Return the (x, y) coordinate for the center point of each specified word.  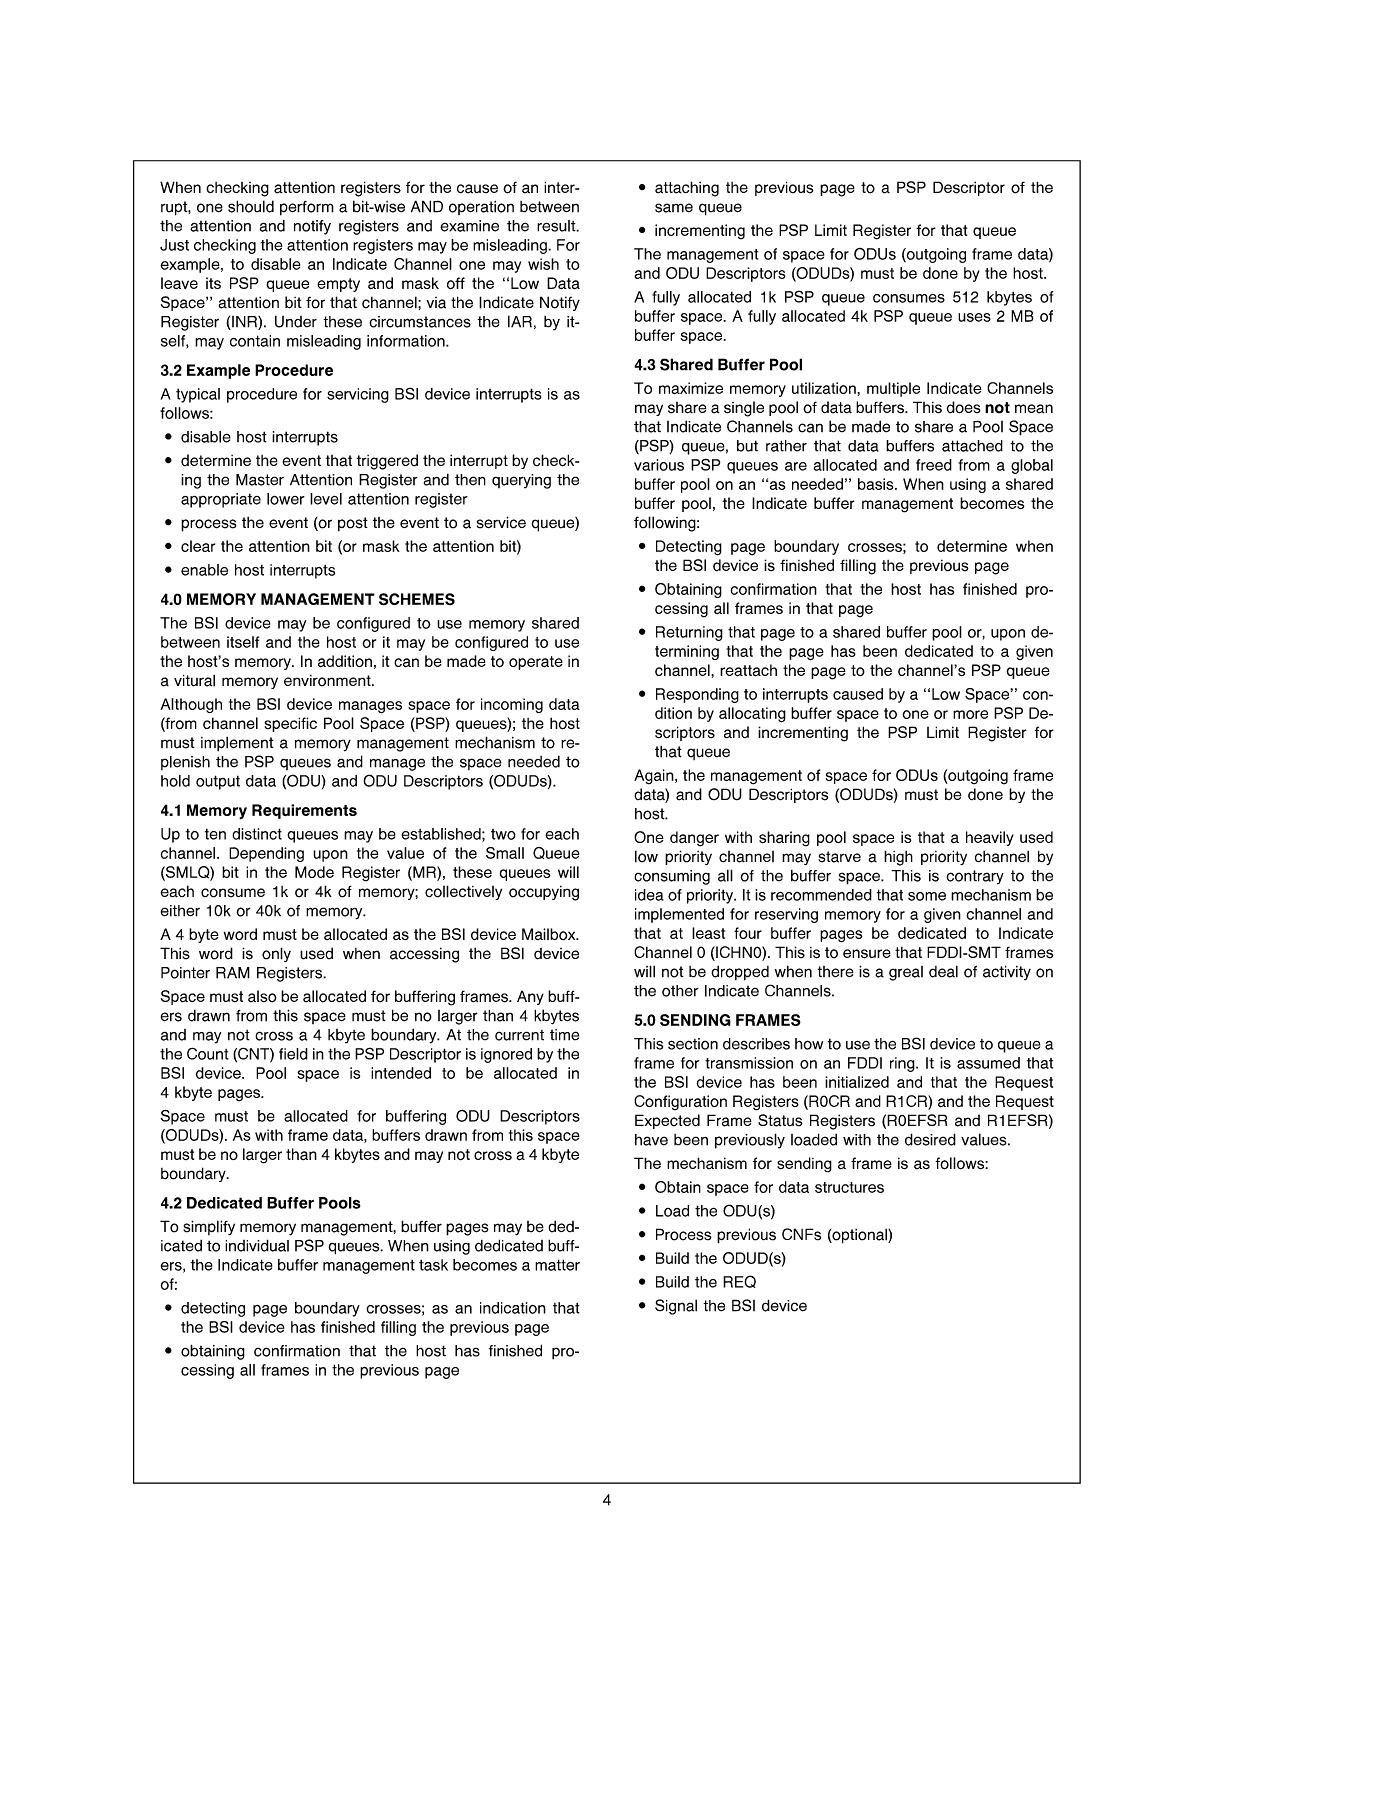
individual (257, 1245)
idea (649, 895)
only (276, 954)
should (251, 206)
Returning (689, 633)
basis (877, 484)
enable (204, 570)
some (927, 896)
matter (557, 1265)
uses (974, 317)
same (674, 208)
